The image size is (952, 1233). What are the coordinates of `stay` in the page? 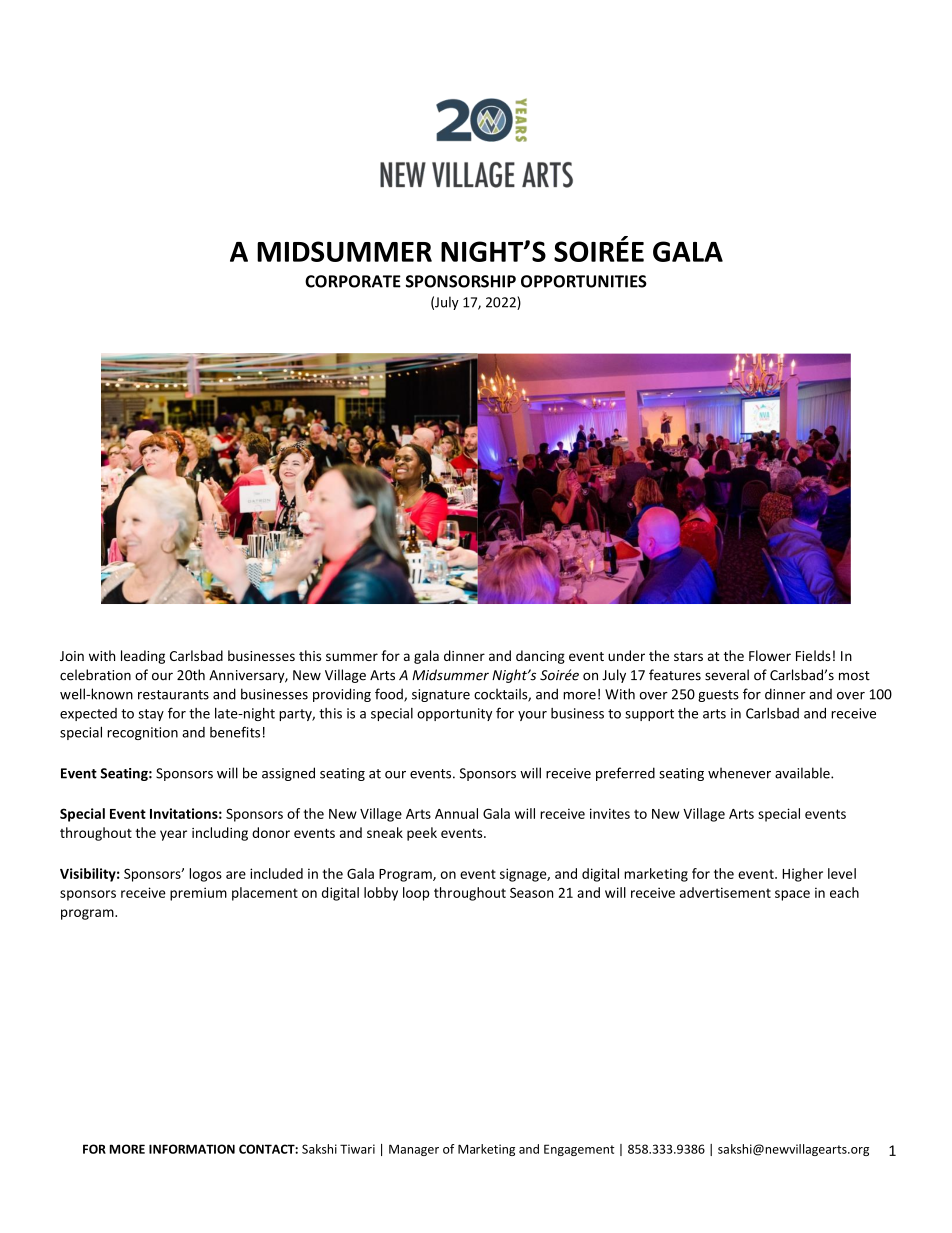 It's located at (151, 715).
